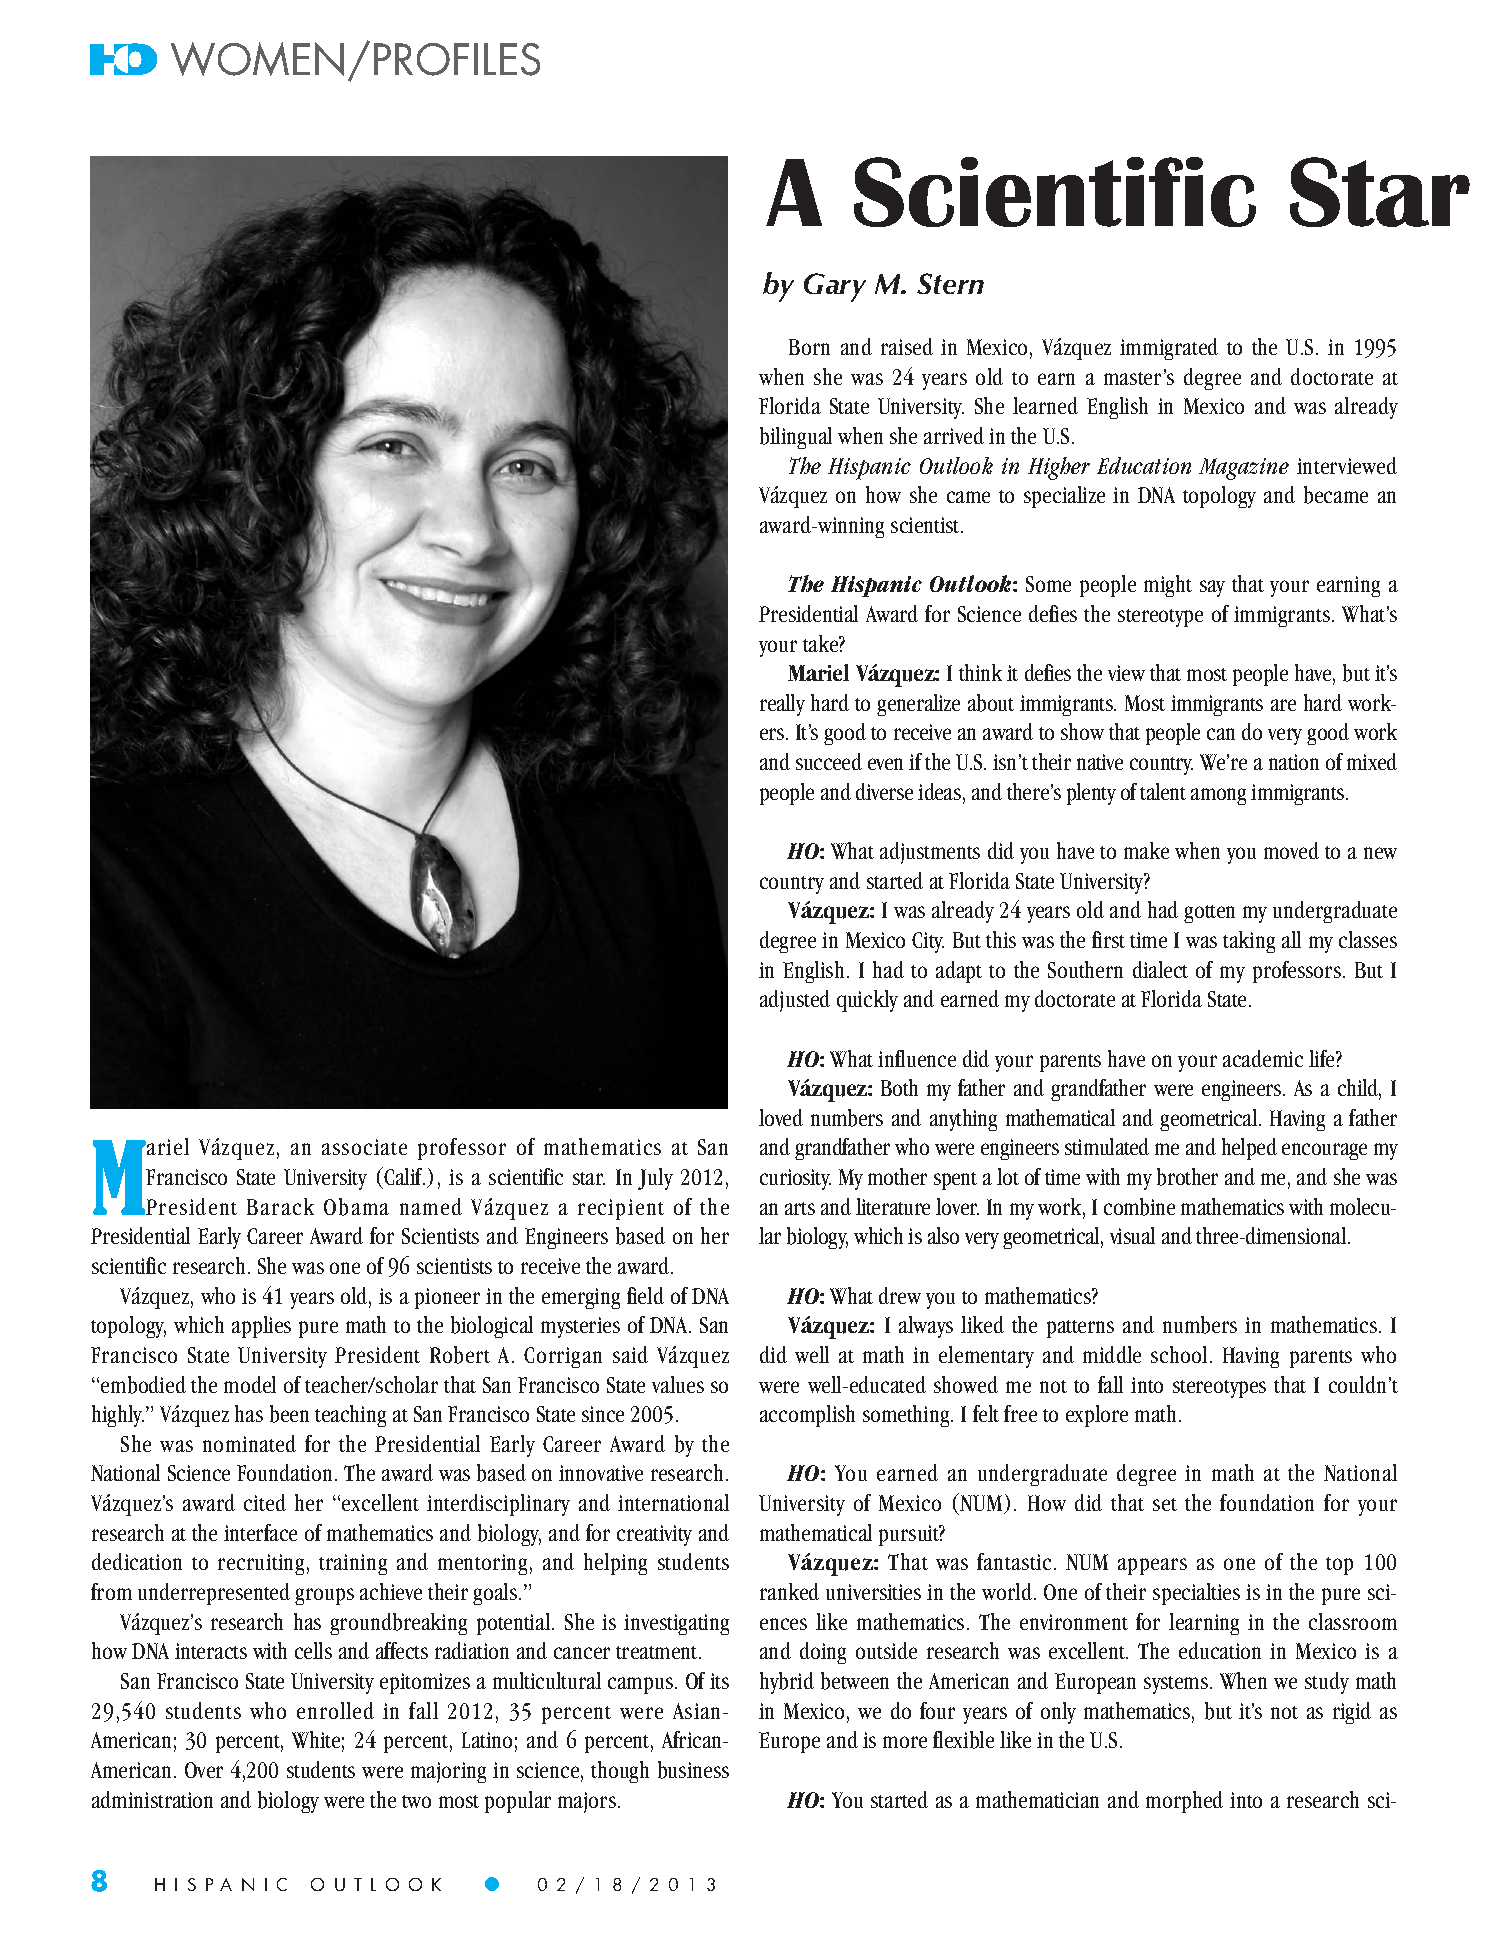 The image size is (1489, 1934). Describe the element at coordinates (335, 1710) in the document. I see `enrolled` at that location.
